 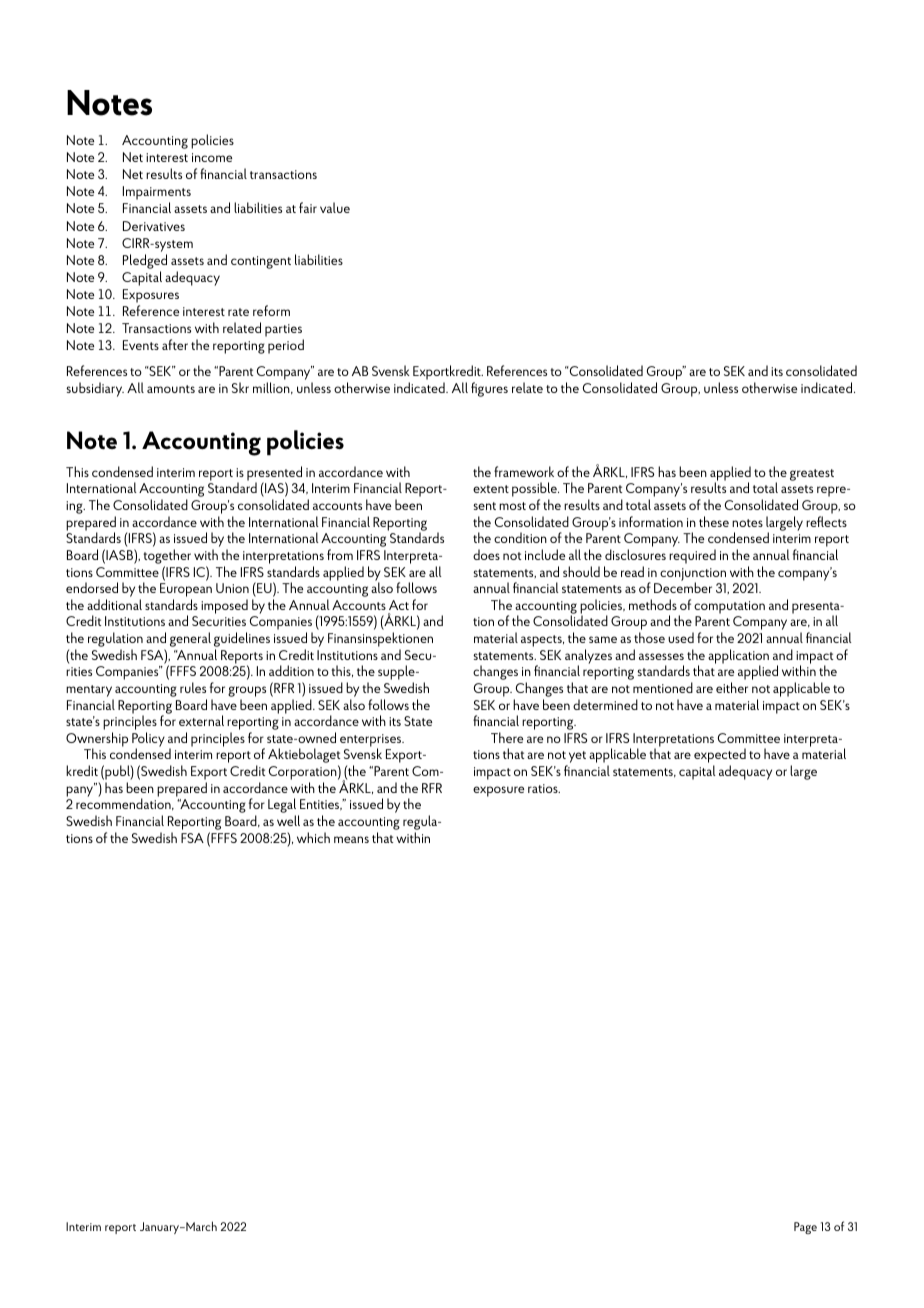 I want to click on rules, so click(x=193, y=687).
